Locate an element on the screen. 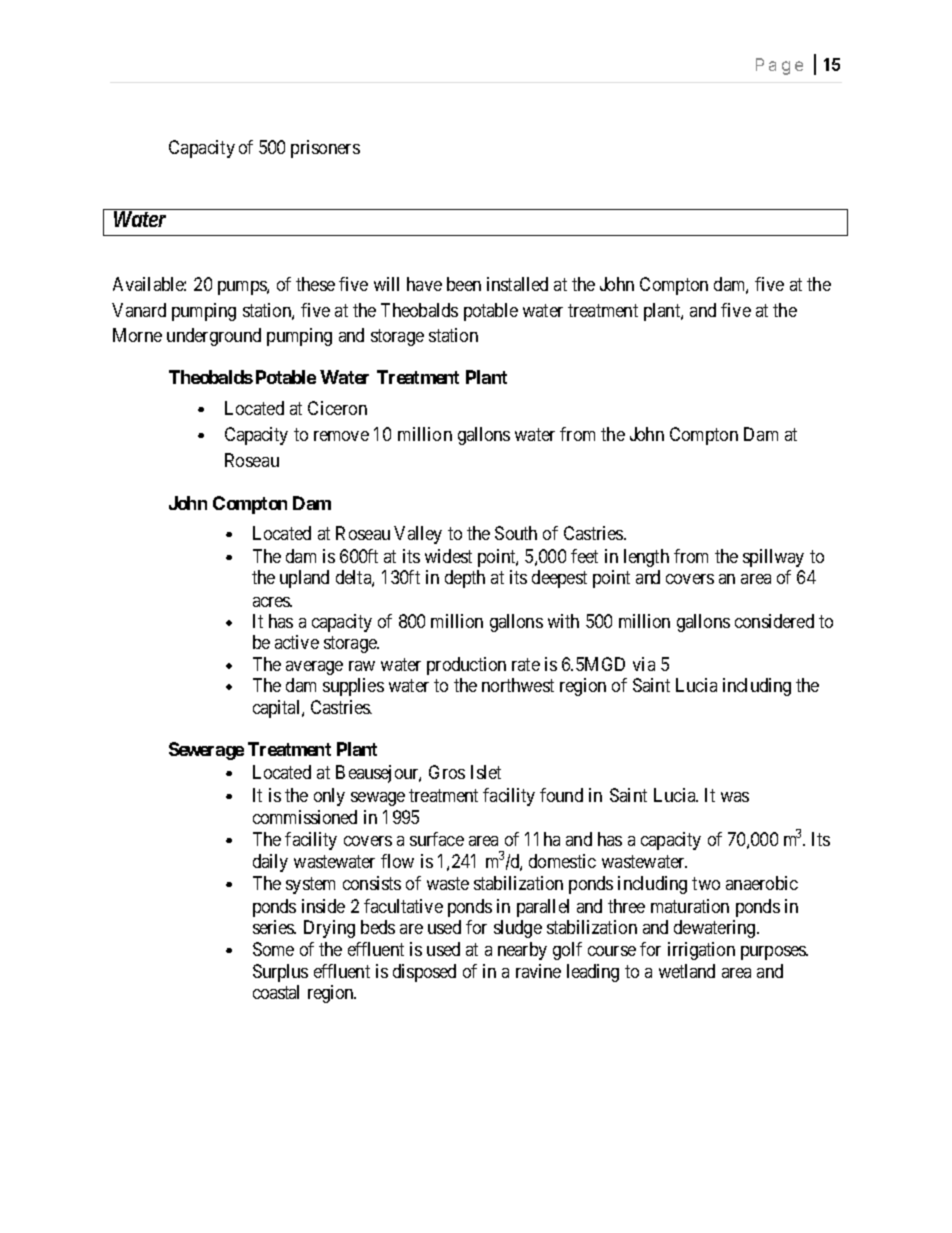 The width and height of the screenshot is (952, 1233). nearby is located at coordinates (522, 951).
